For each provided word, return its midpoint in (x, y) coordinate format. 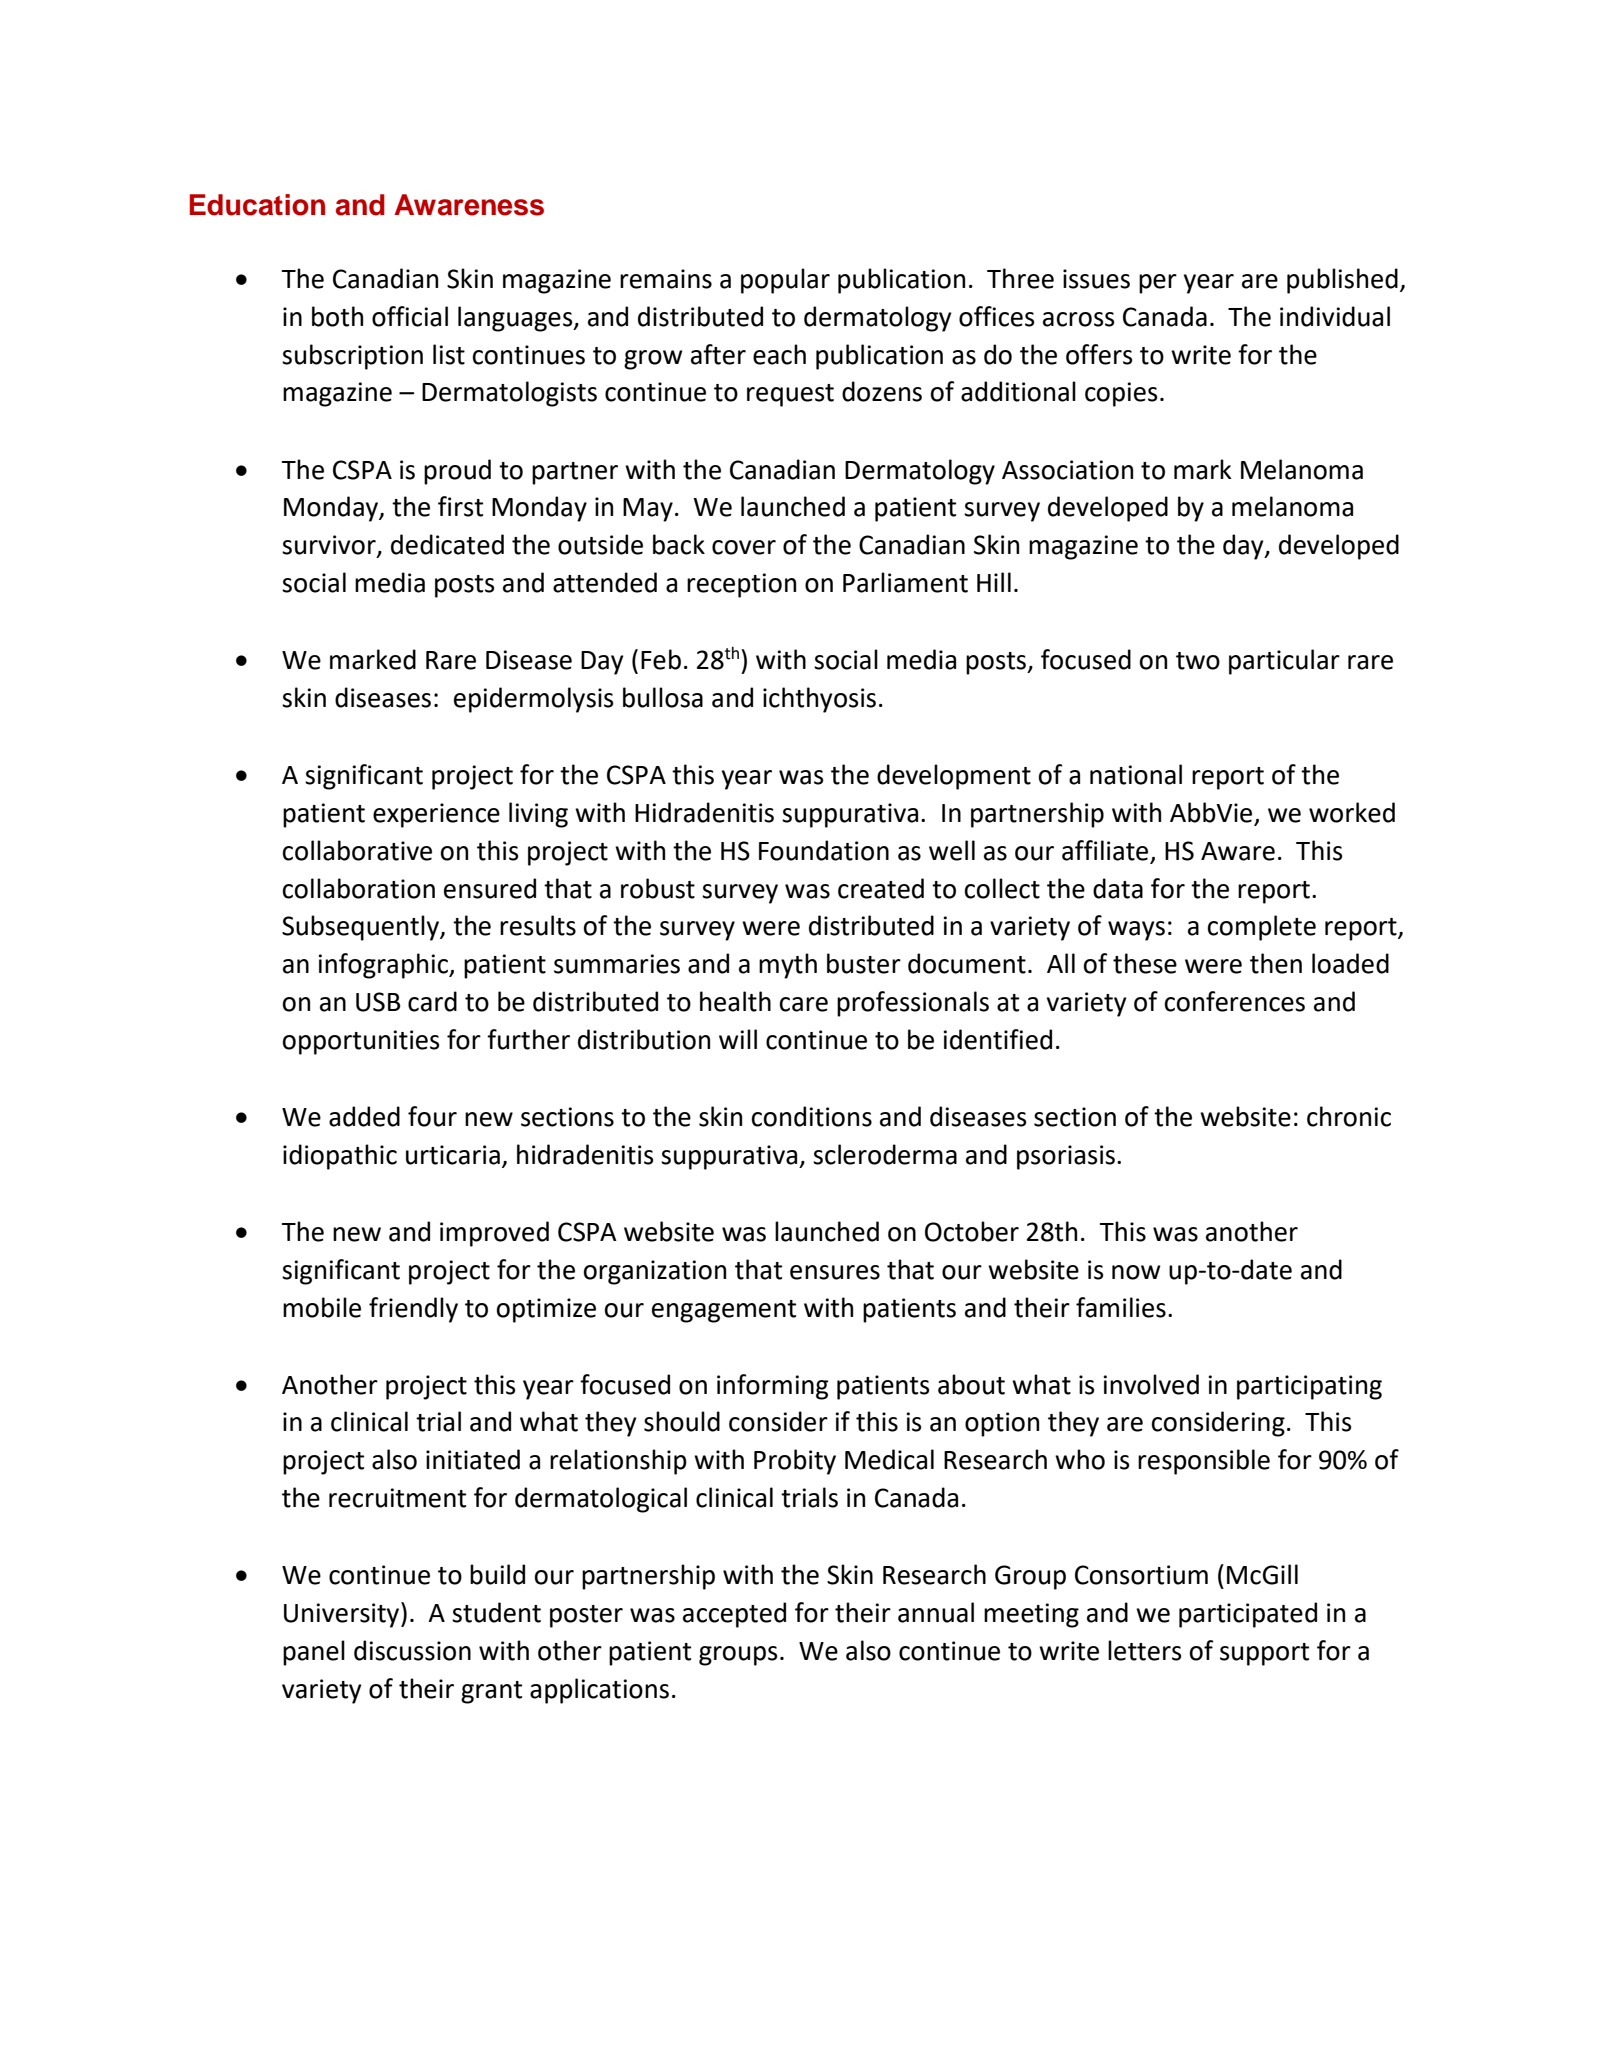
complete (1262, 928)
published (1342, 281)
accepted (734, 1615)
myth (788, 966)
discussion (412, 1650)
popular (785, 281)
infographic (384, 966)
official (410, 316)
